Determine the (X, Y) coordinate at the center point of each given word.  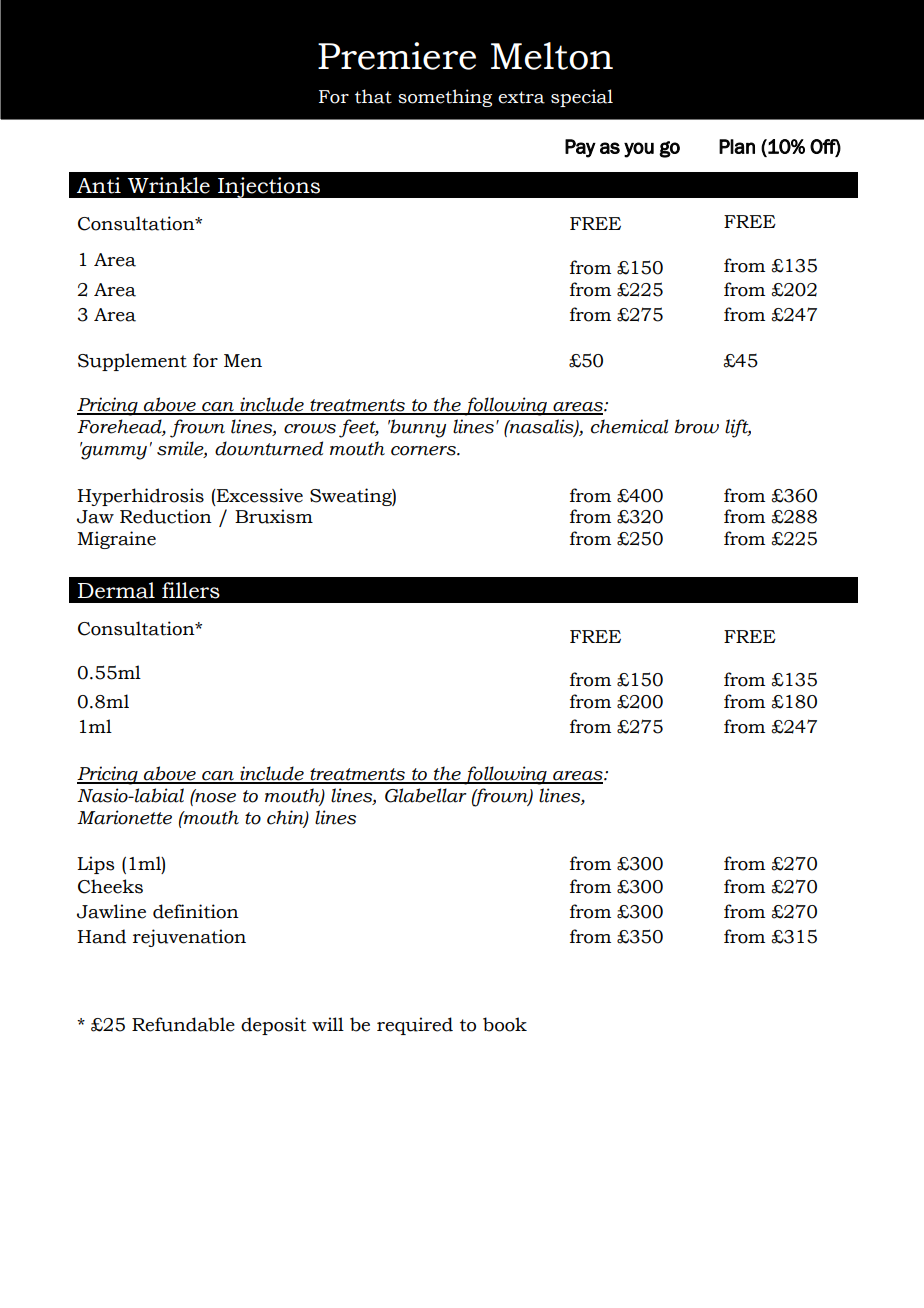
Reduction (166, 516)
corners (424, 451)
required (415, 1026)
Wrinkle (169, 185)
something (445, 98)
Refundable (183, 1024)
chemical (629, 426)
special (582, 98)
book (505, 1024)
